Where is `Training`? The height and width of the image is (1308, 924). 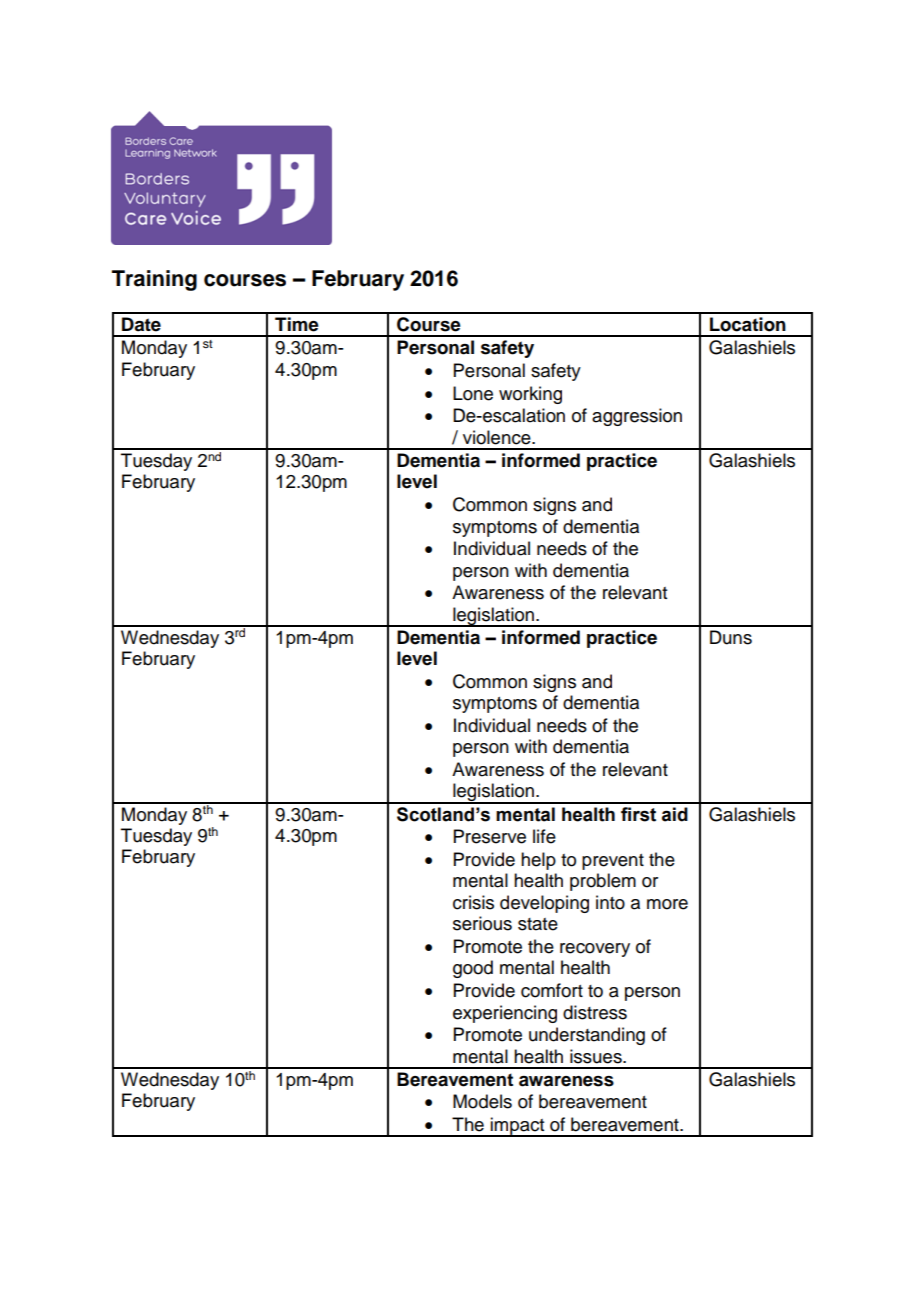
Training is located at coordinates (154, 280).
